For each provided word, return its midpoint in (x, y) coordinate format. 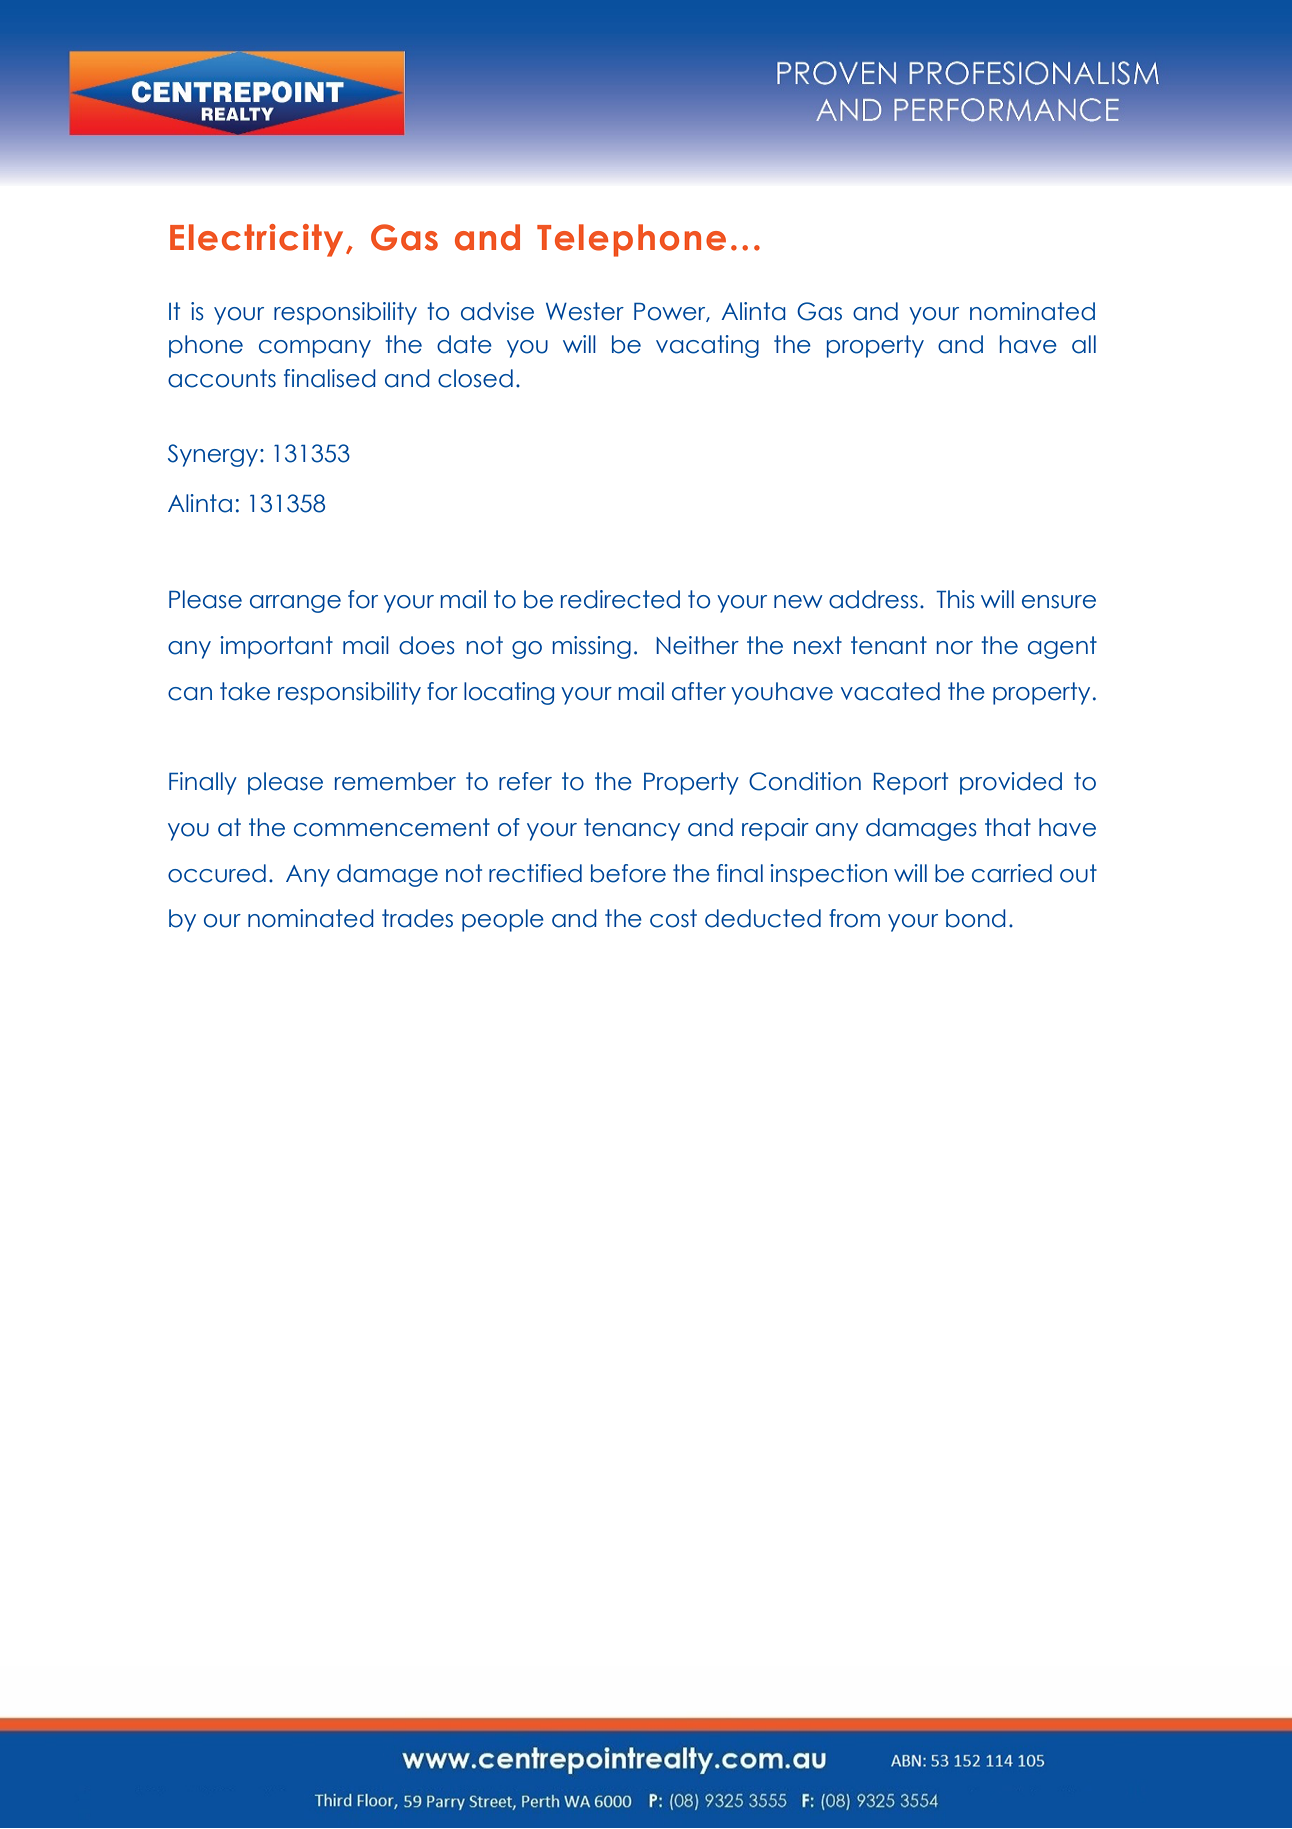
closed (475, 378)
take (245, 691)
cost (673, 918)
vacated (890, 691)
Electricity (256, 240)
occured (217, 873)
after (699, 691)
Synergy (214, 455)
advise (497, 311)
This (955, 599)
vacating (707, 346)
